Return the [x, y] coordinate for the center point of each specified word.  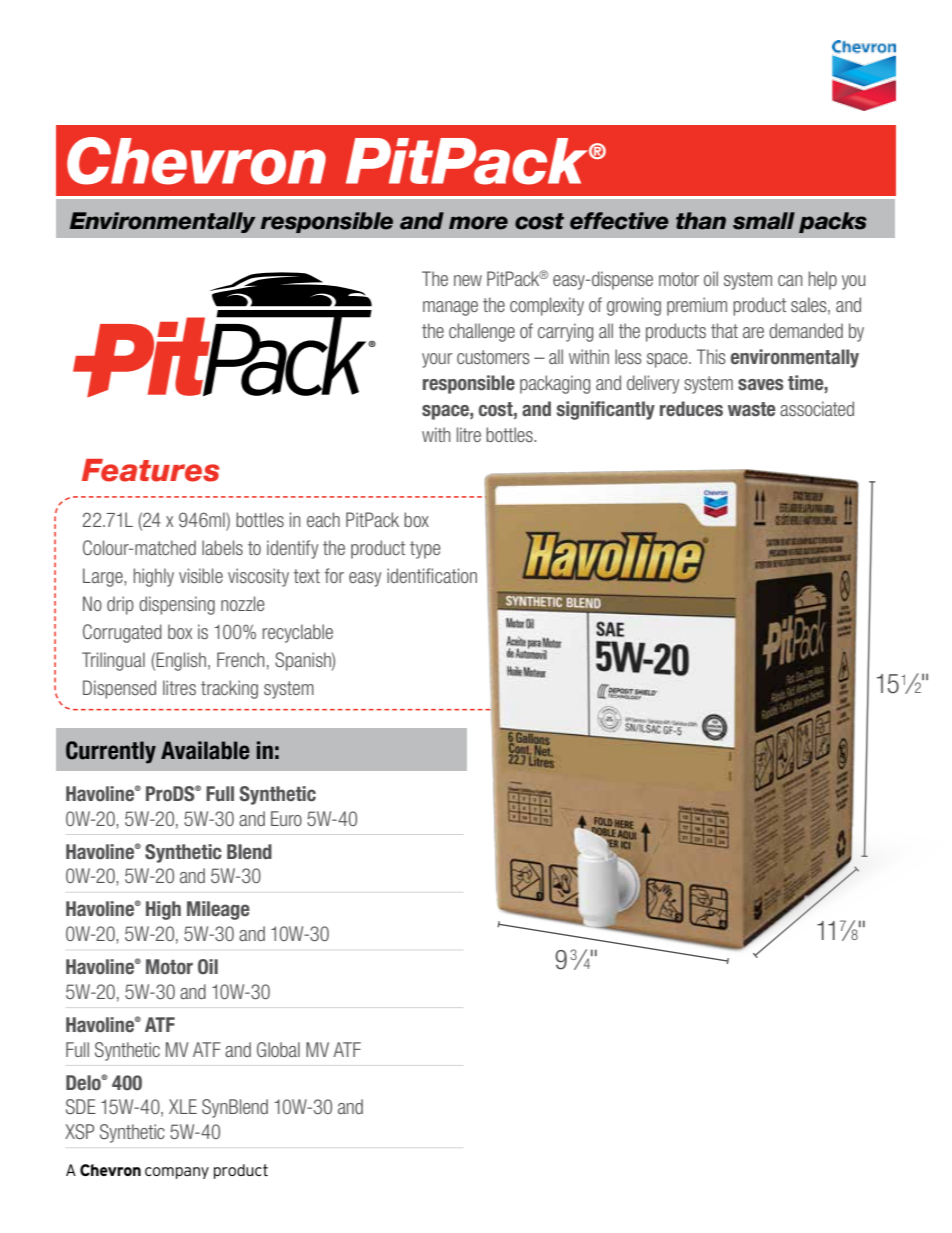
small [764, 221]
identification [432, 575]
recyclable [298, 633]
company [177, 1173]
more [478, 223]
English [181, 661]
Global [278, 1049]
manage [450, 308]
